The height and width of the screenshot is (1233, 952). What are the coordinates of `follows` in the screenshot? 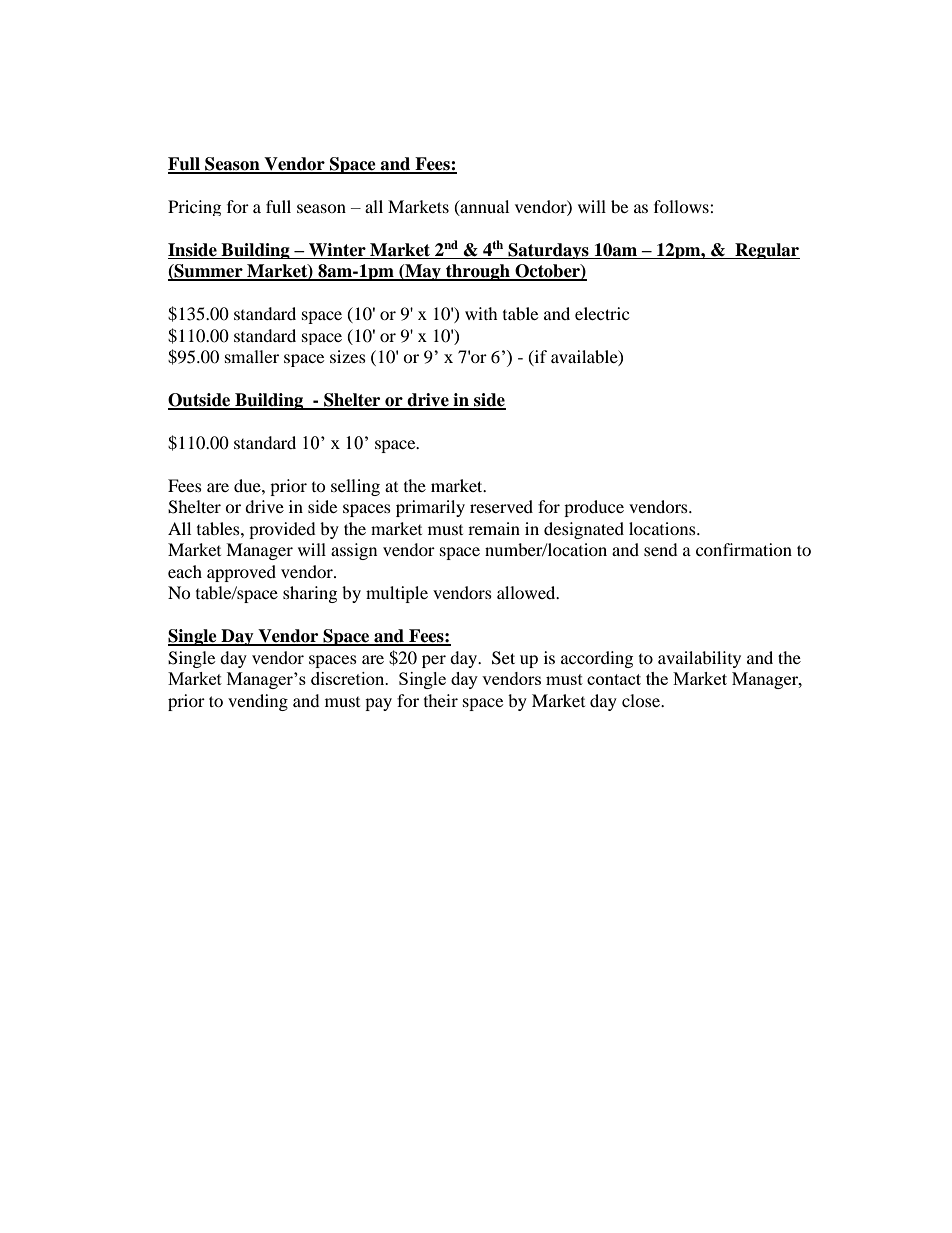 It's located at (682, 206).
